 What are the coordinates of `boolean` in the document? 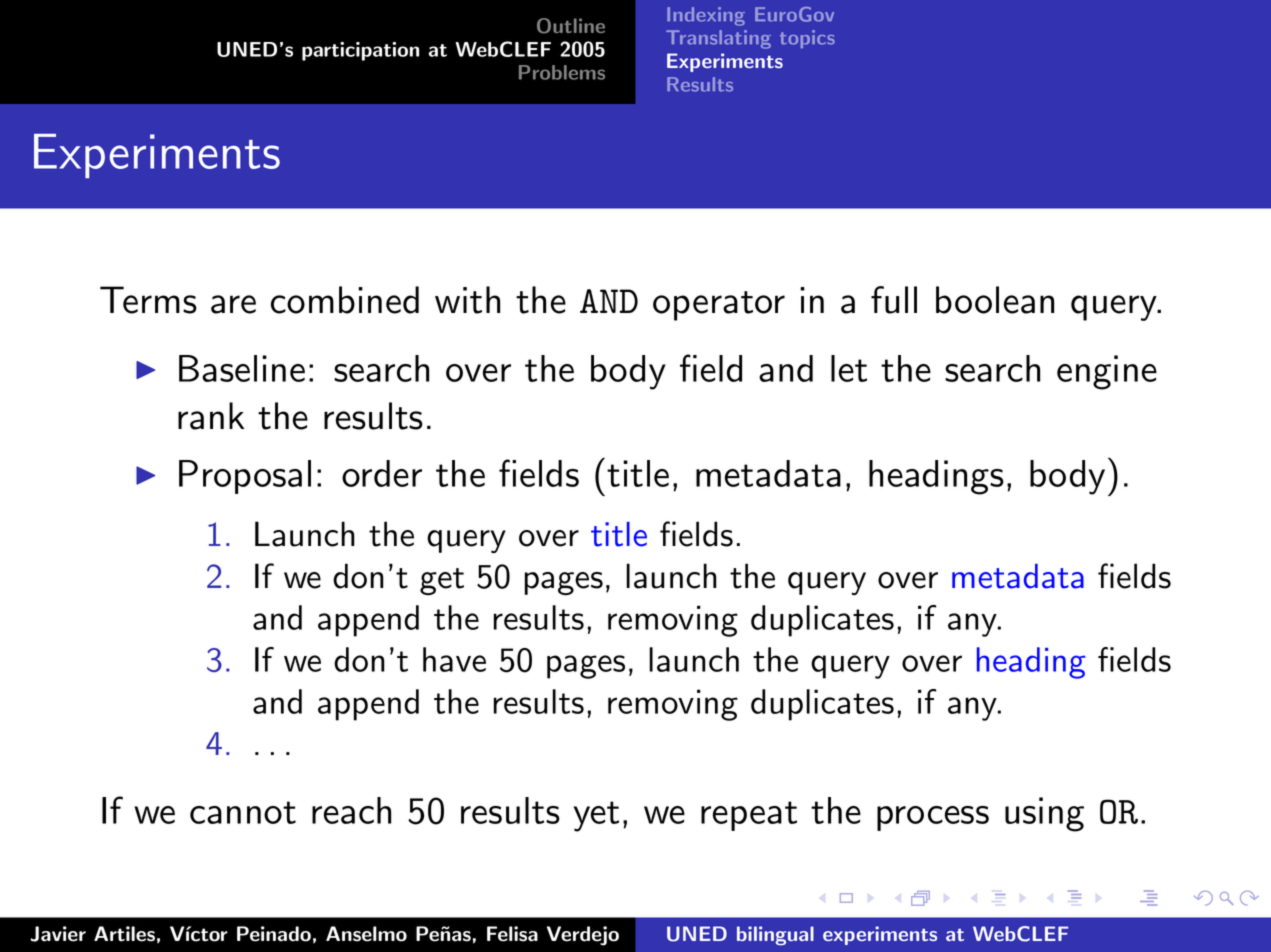 It's located at (995, 300).
